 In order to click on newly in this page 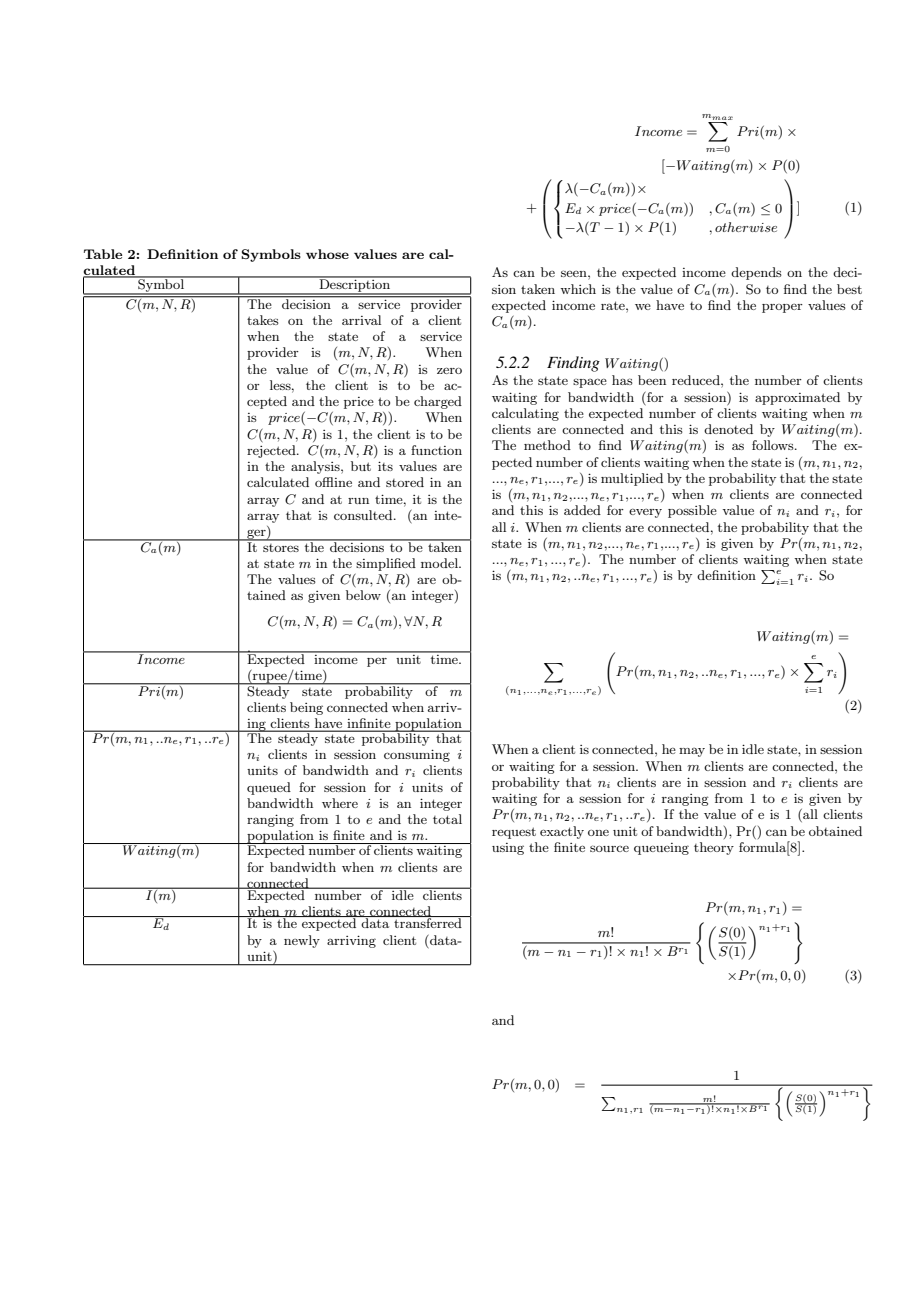, I will do `click(302, 941)`.
